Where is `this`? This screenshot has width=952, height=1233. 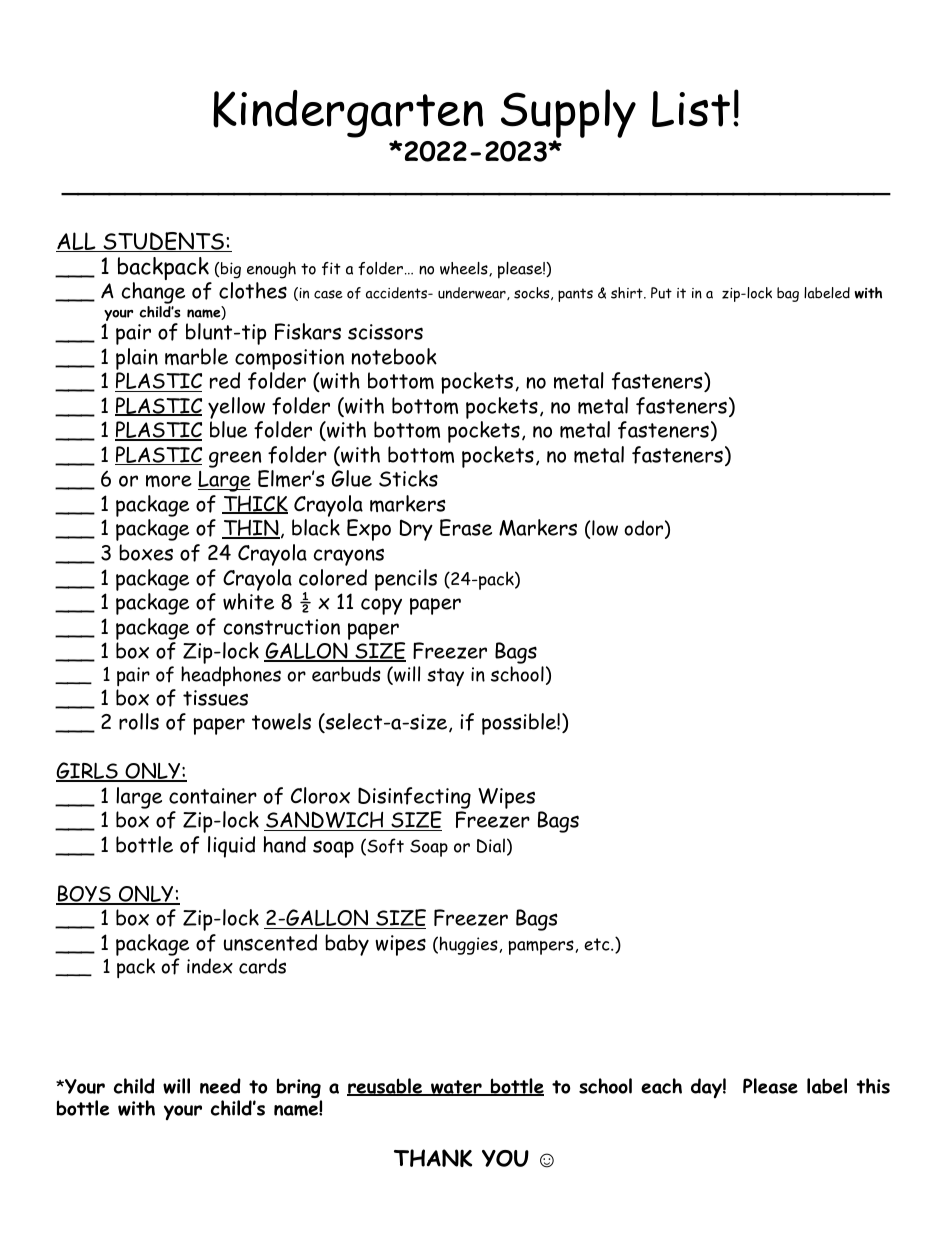 this is located at coordinates (873, 1086).
